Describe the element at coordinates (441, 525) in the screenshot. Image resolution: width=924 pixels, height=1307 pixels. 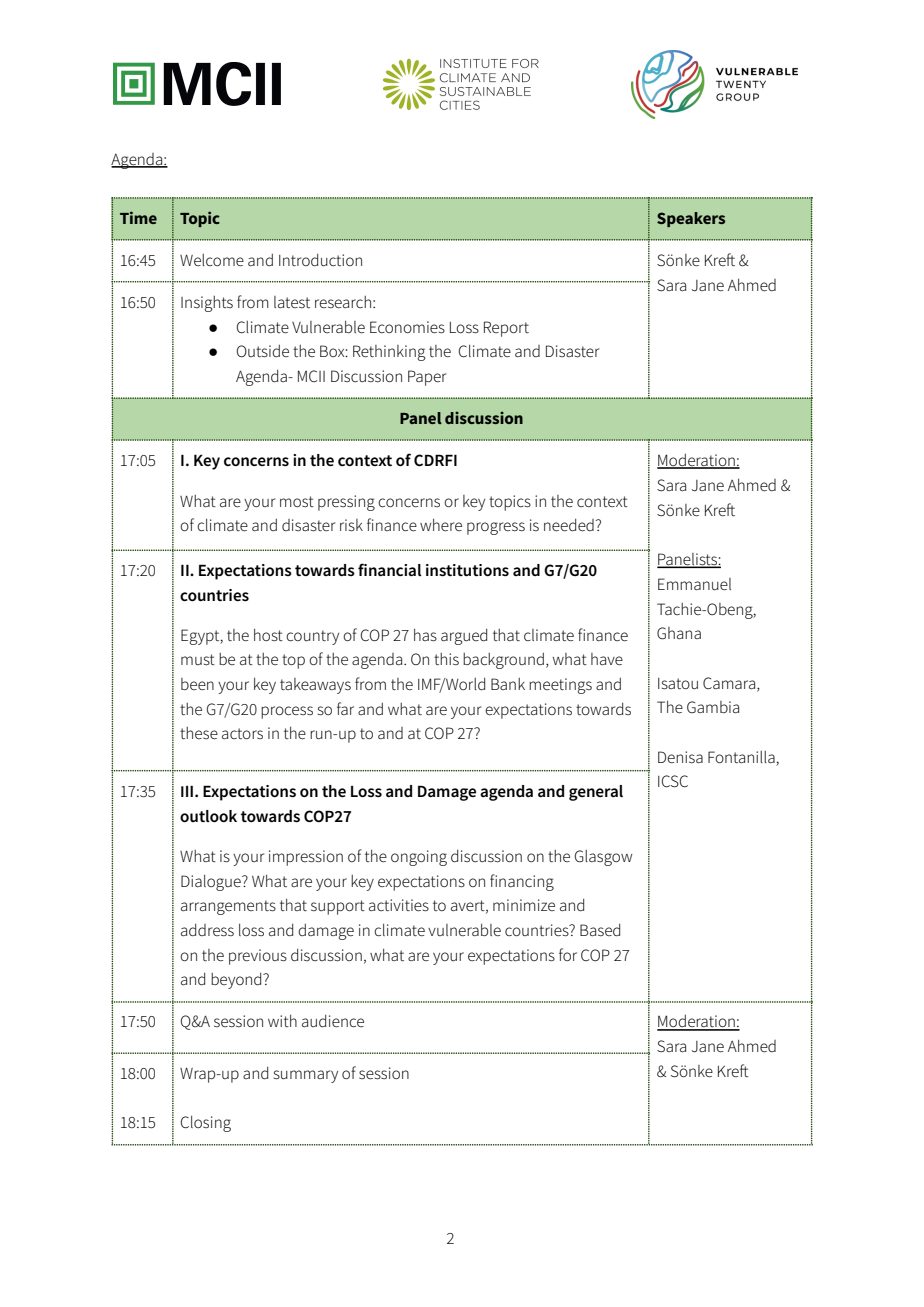
I see `where` at that location.
